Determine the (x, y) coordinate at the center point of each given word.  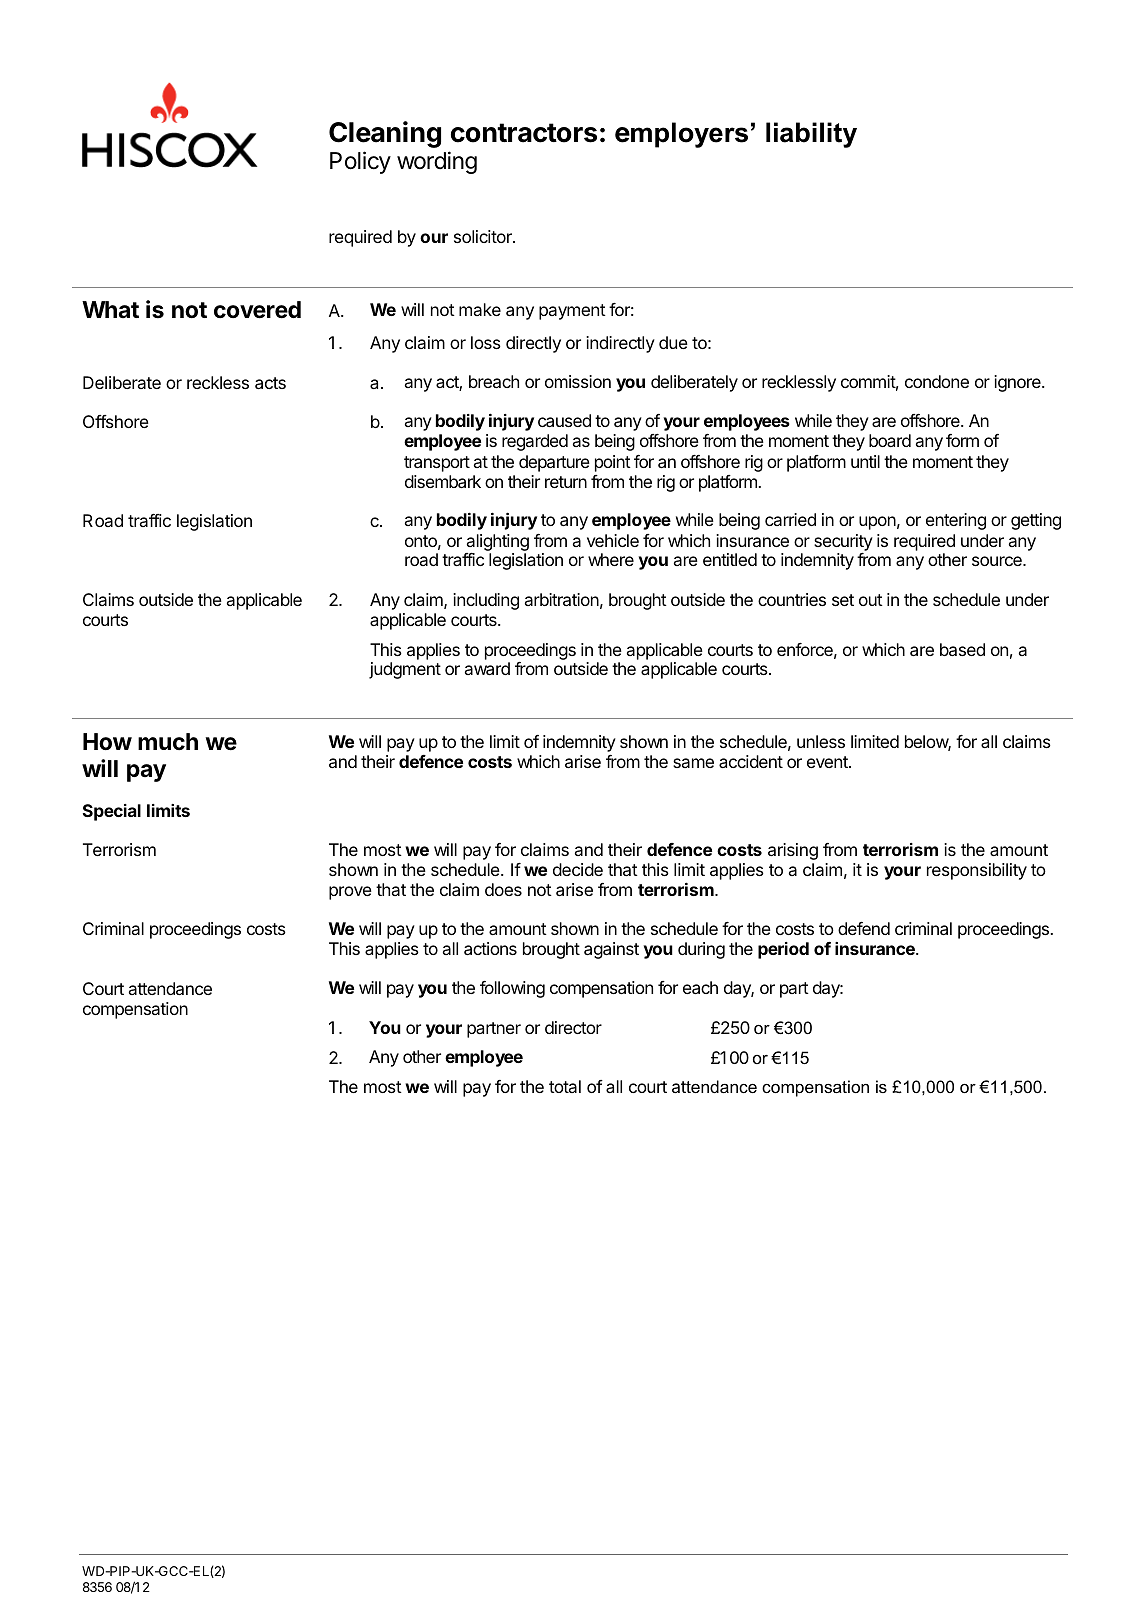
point (613, 463)
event (828, 762)
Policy (360, 162)
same (693, 763)
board (890, 440)
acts (270, 383)
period (783, 950)
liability (811, 135)
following (512, 989)
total (565, 1086)
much (168, 741)
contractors (524, 133)
